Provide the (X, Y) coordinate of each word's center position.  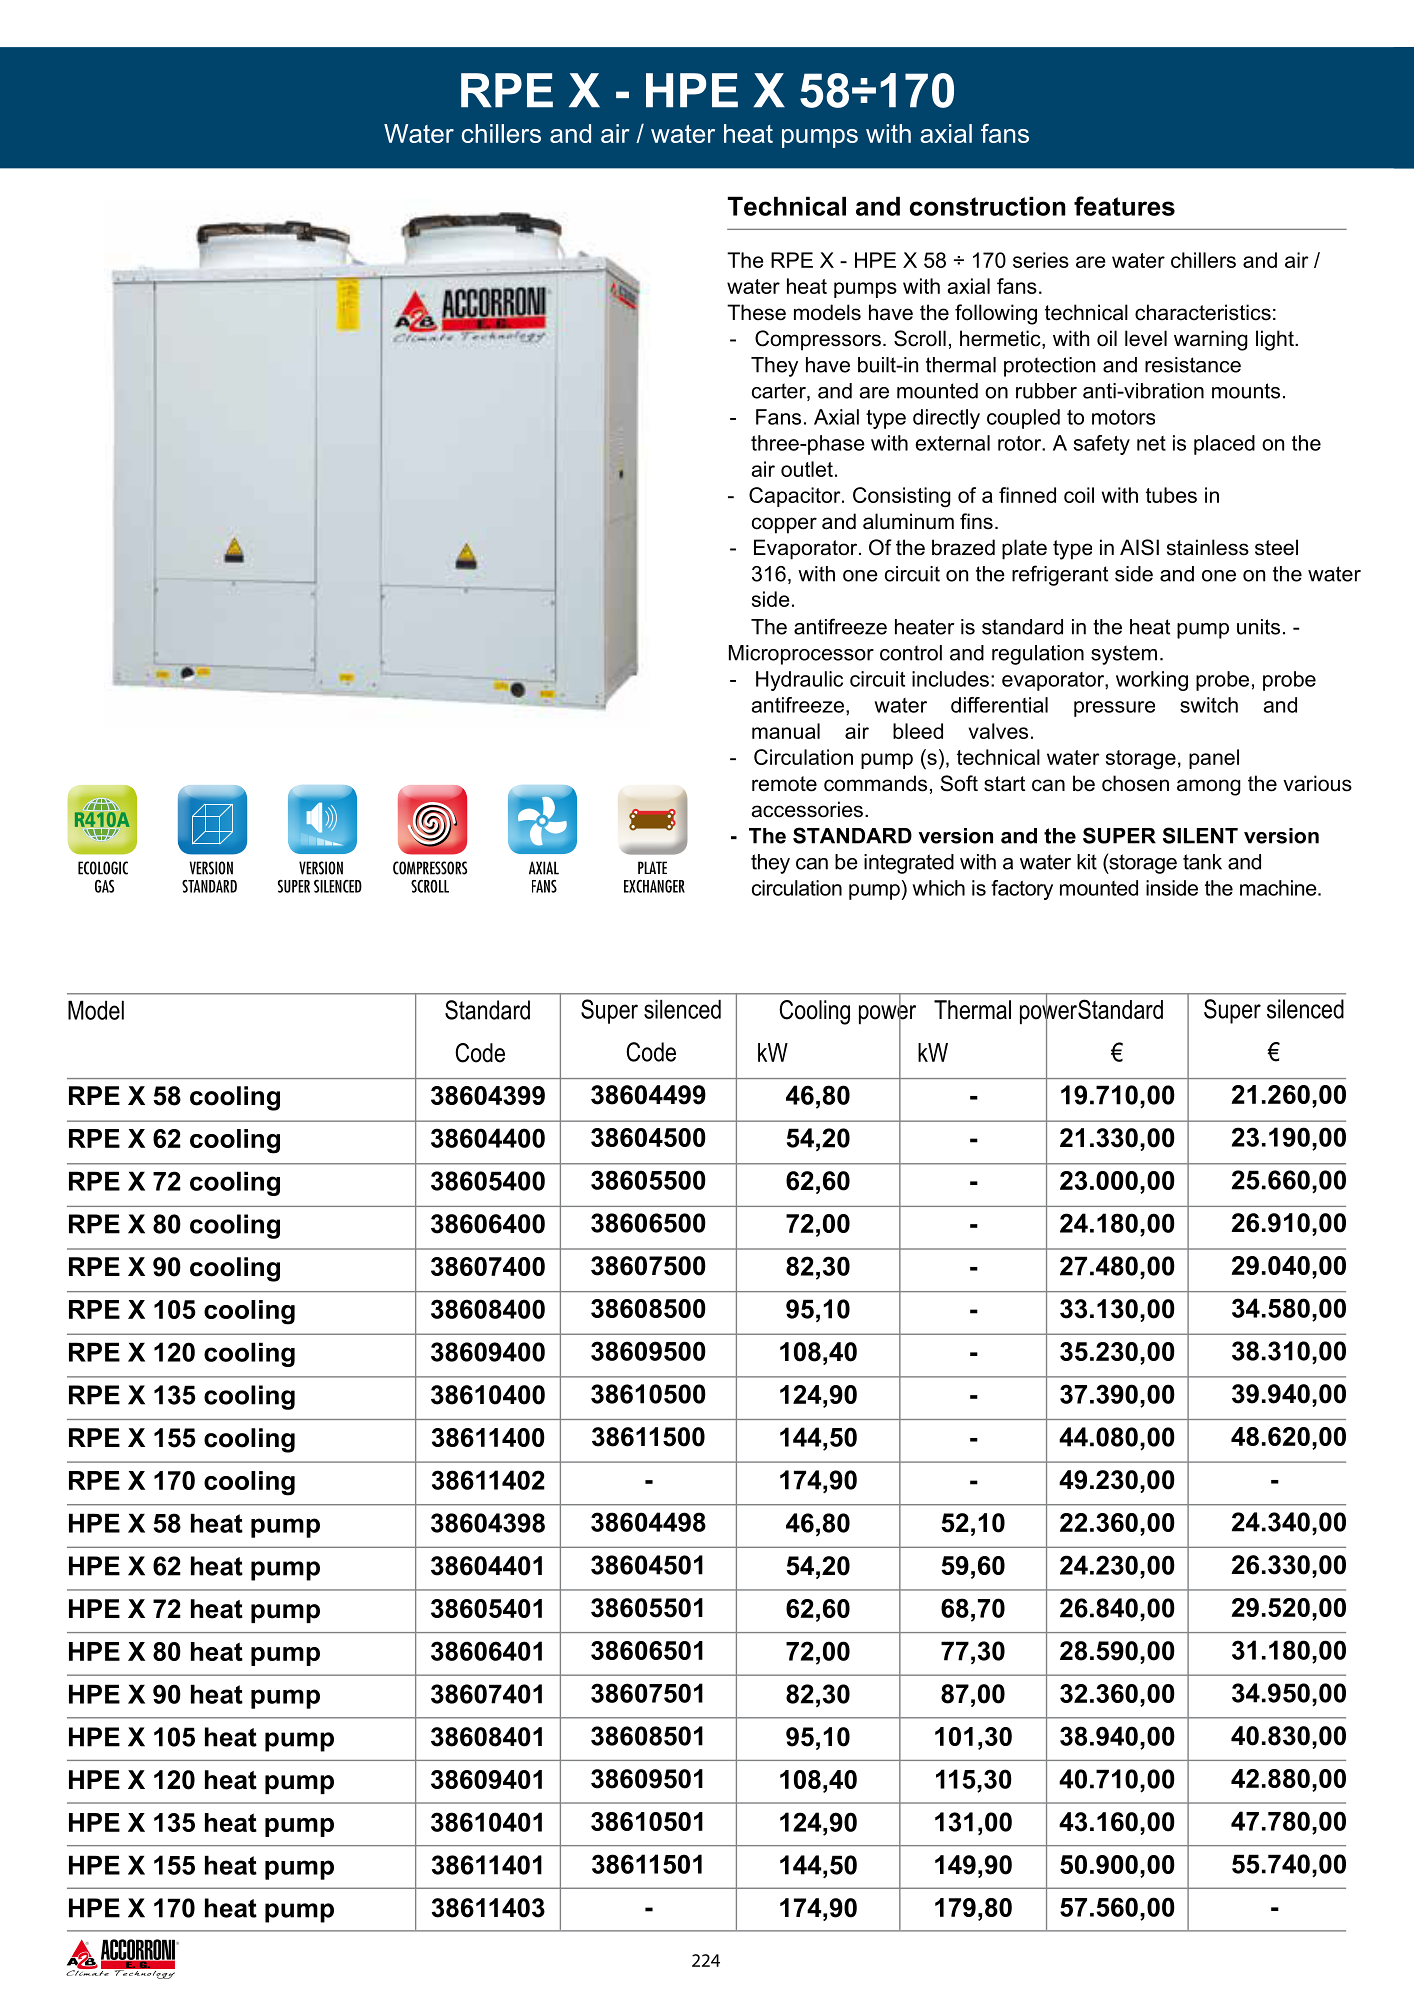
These (756, 312)
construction (988, 206)
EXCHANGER (654, 886)
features (1124, 206)
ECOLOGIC (103, 868)
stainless (1208, 547)
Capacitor (796, 497)
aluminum (908, 521)
